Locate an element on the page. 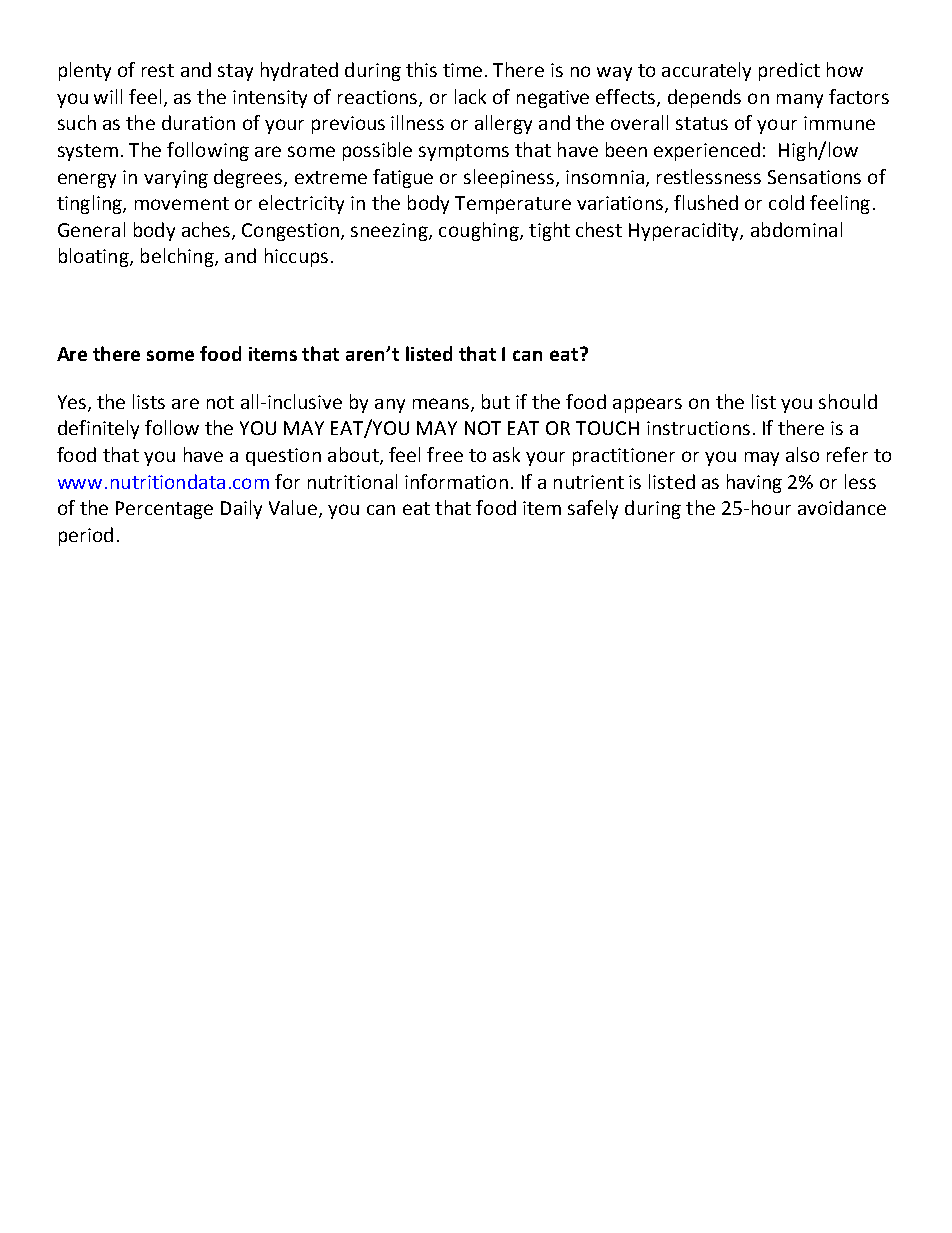 This document has width=952, height=1233. movement is located at coordinates (182, 203).
